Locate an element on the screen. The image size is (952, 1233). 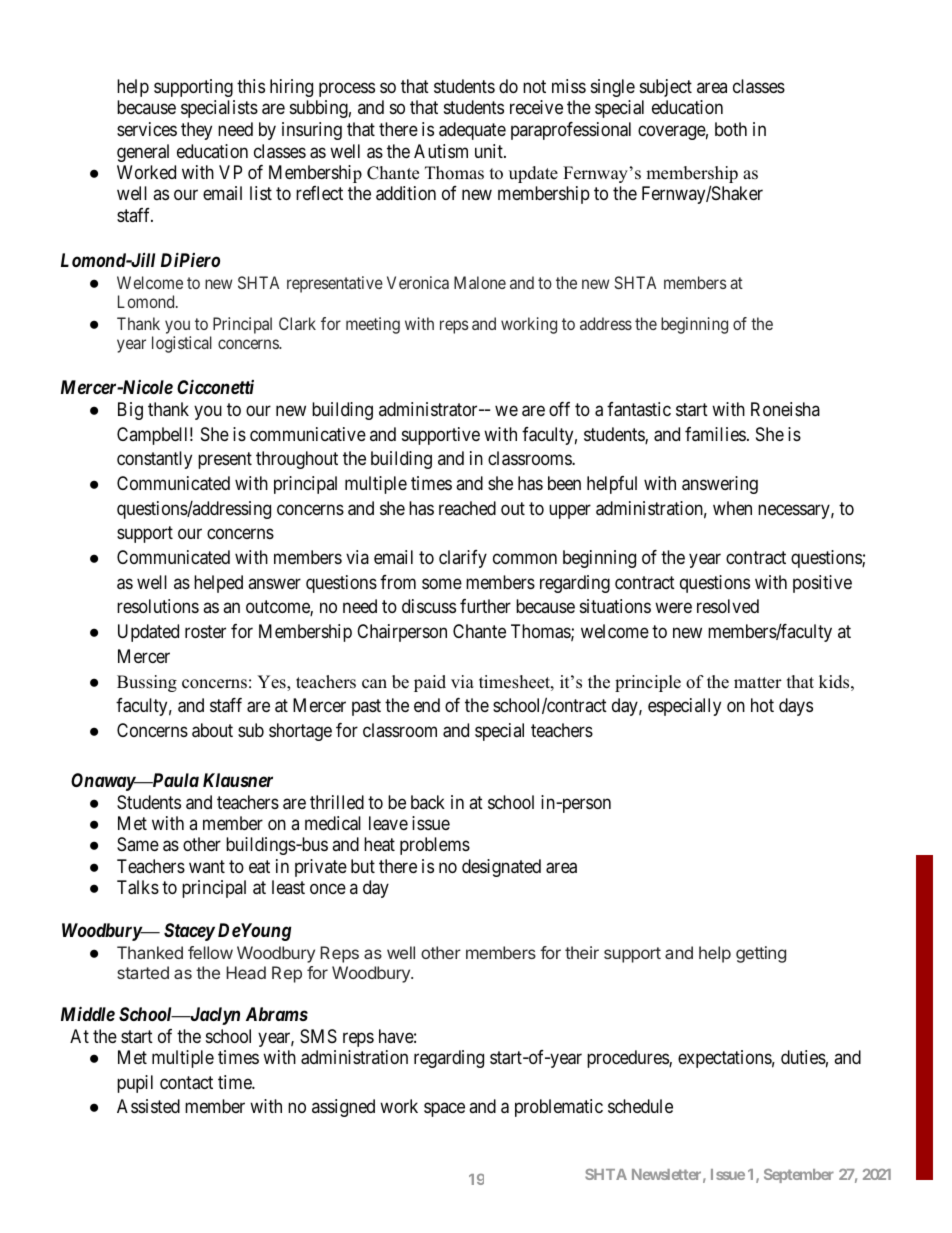
back is located at coordinates (428, 802).
